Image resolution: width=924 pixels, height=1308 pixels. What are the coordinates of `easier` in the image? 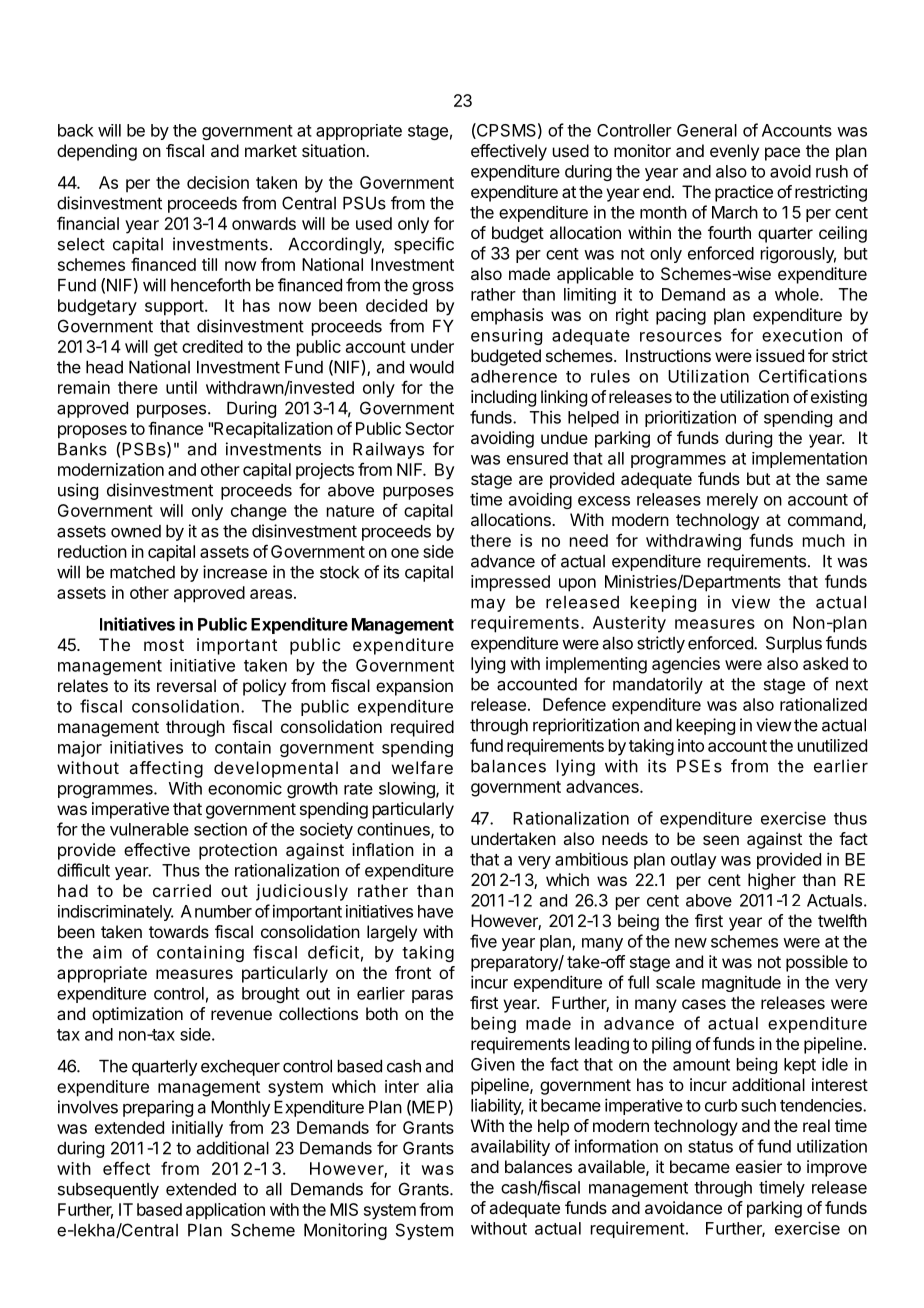 It's located at (759, 1166).
